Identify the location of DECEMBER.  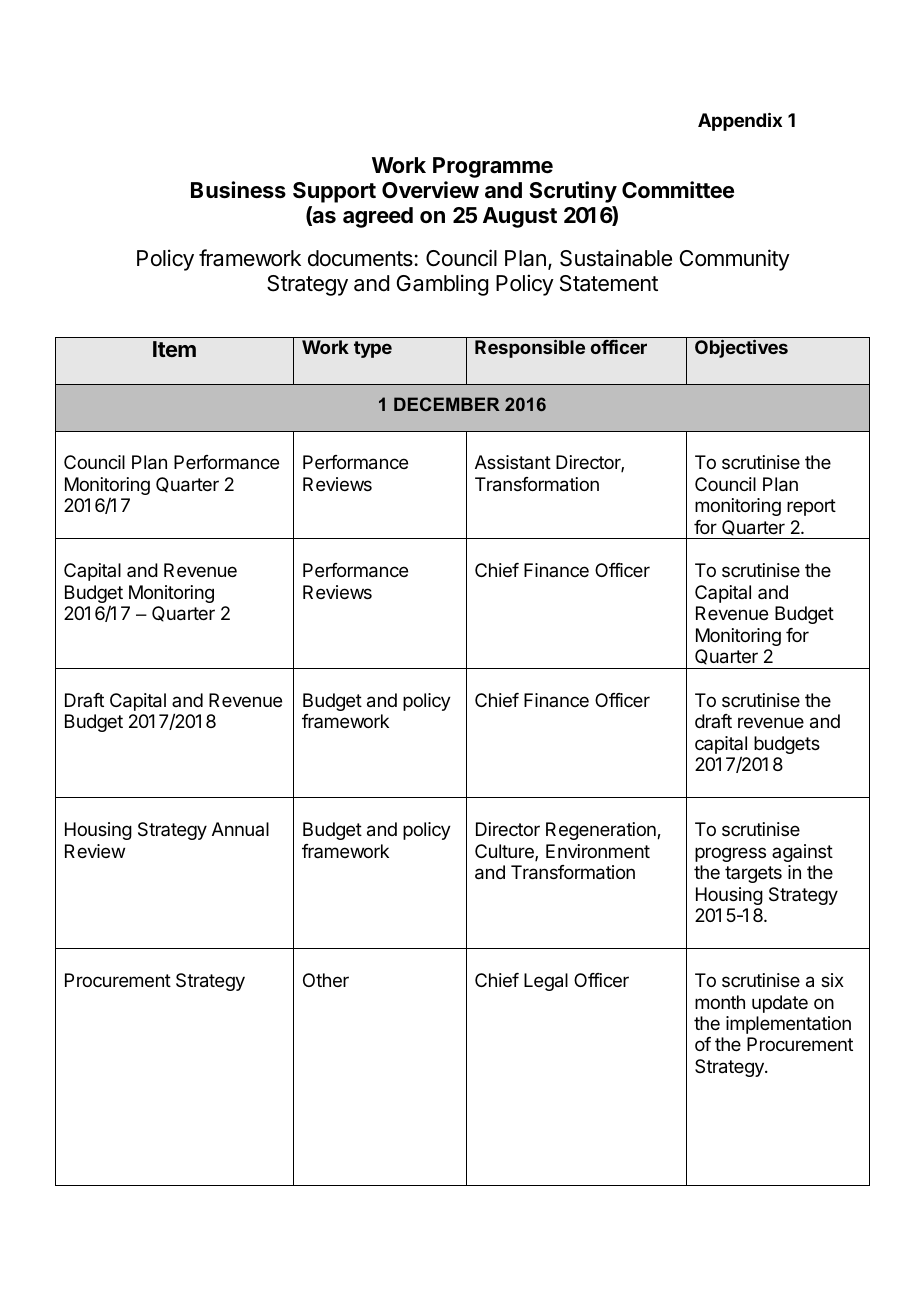
(447, 404).
